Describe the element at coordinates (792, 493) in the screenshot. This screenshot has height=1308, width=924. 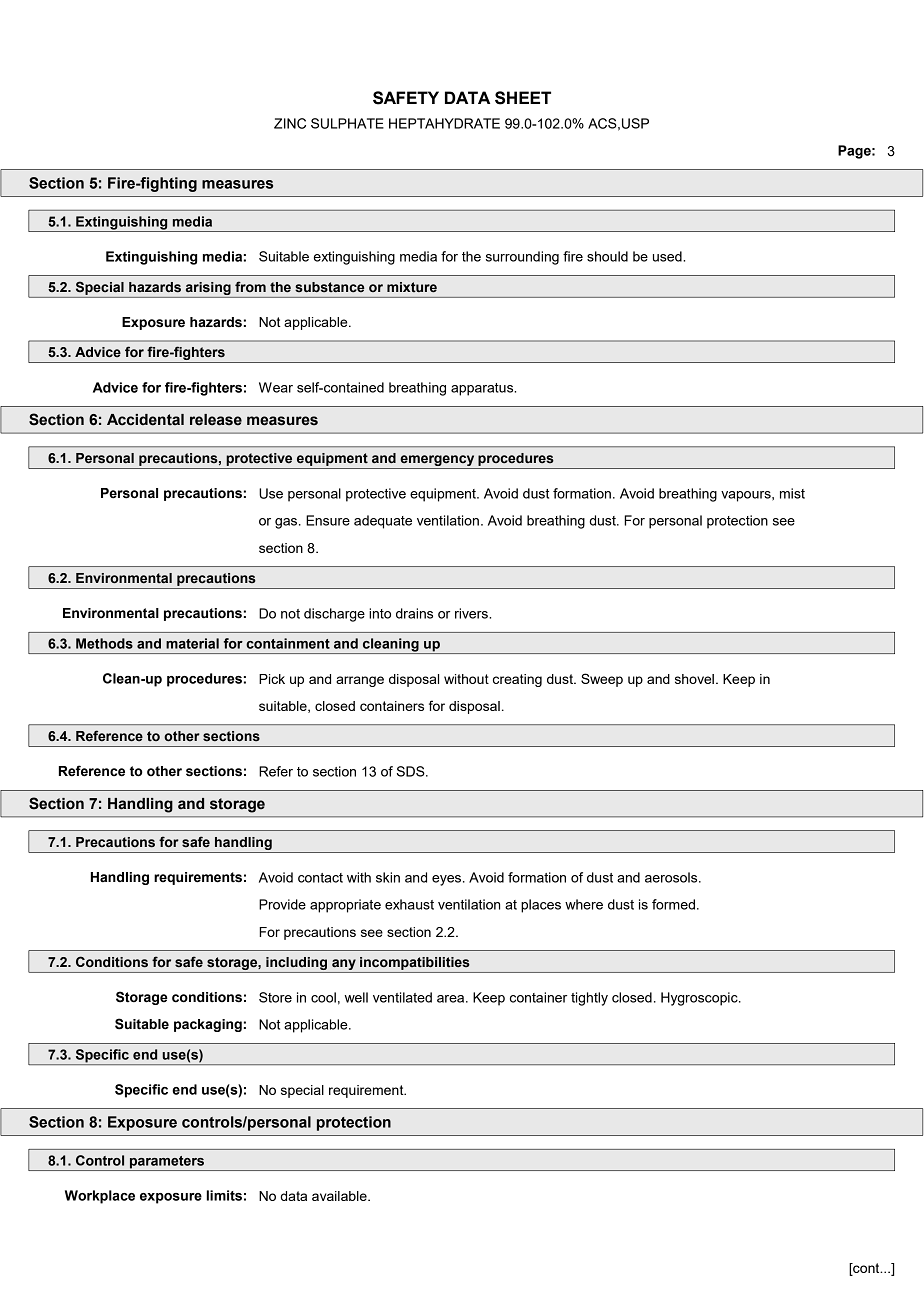
I see `mist` at that location.
